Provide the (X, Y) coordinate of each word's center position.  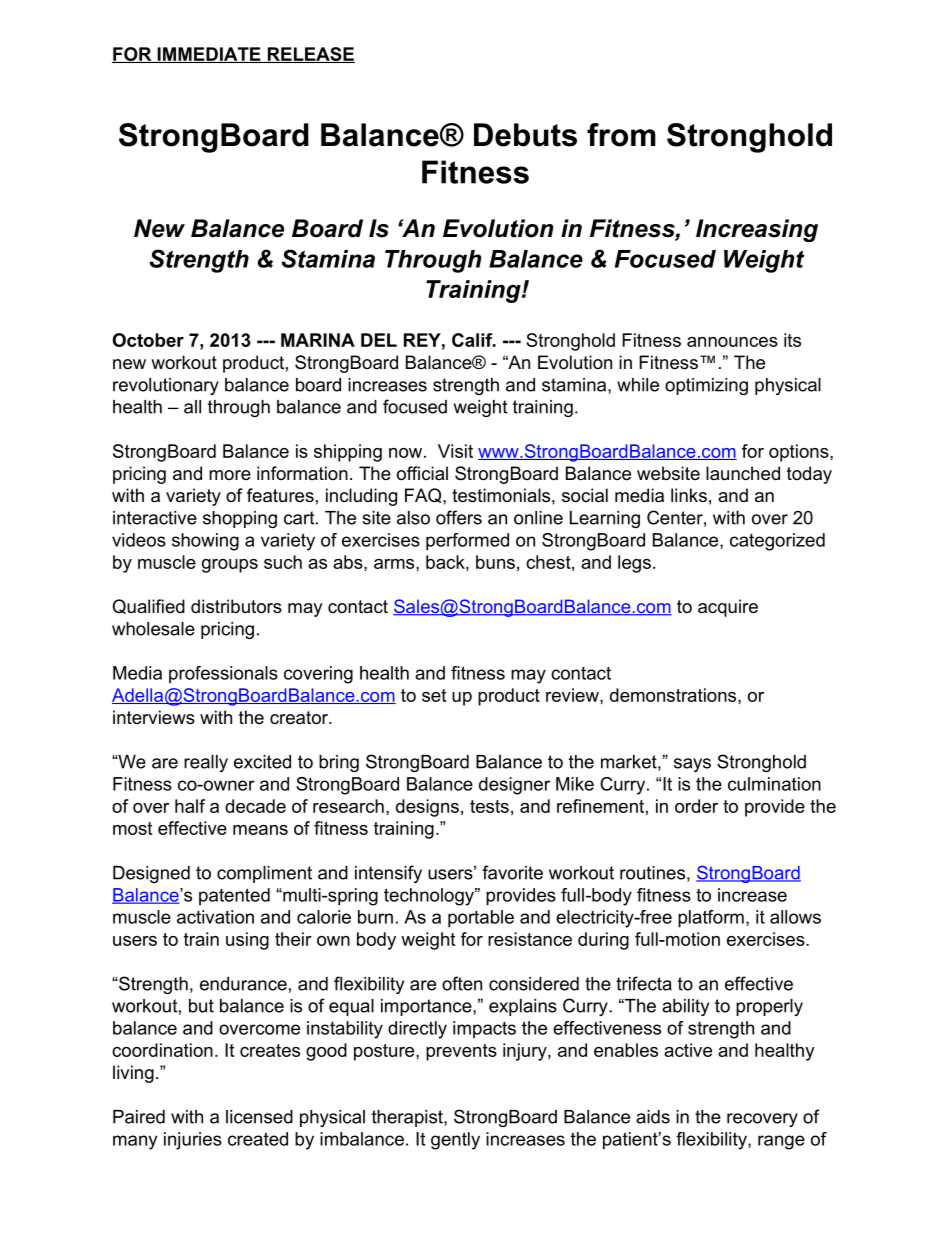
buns (495, 562)
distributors (236, 606)
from (621, 135)
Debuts (525, 135)
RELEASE (310, 55)
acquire (728, 608)
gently (455, 1141)
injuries (193, 1141)
